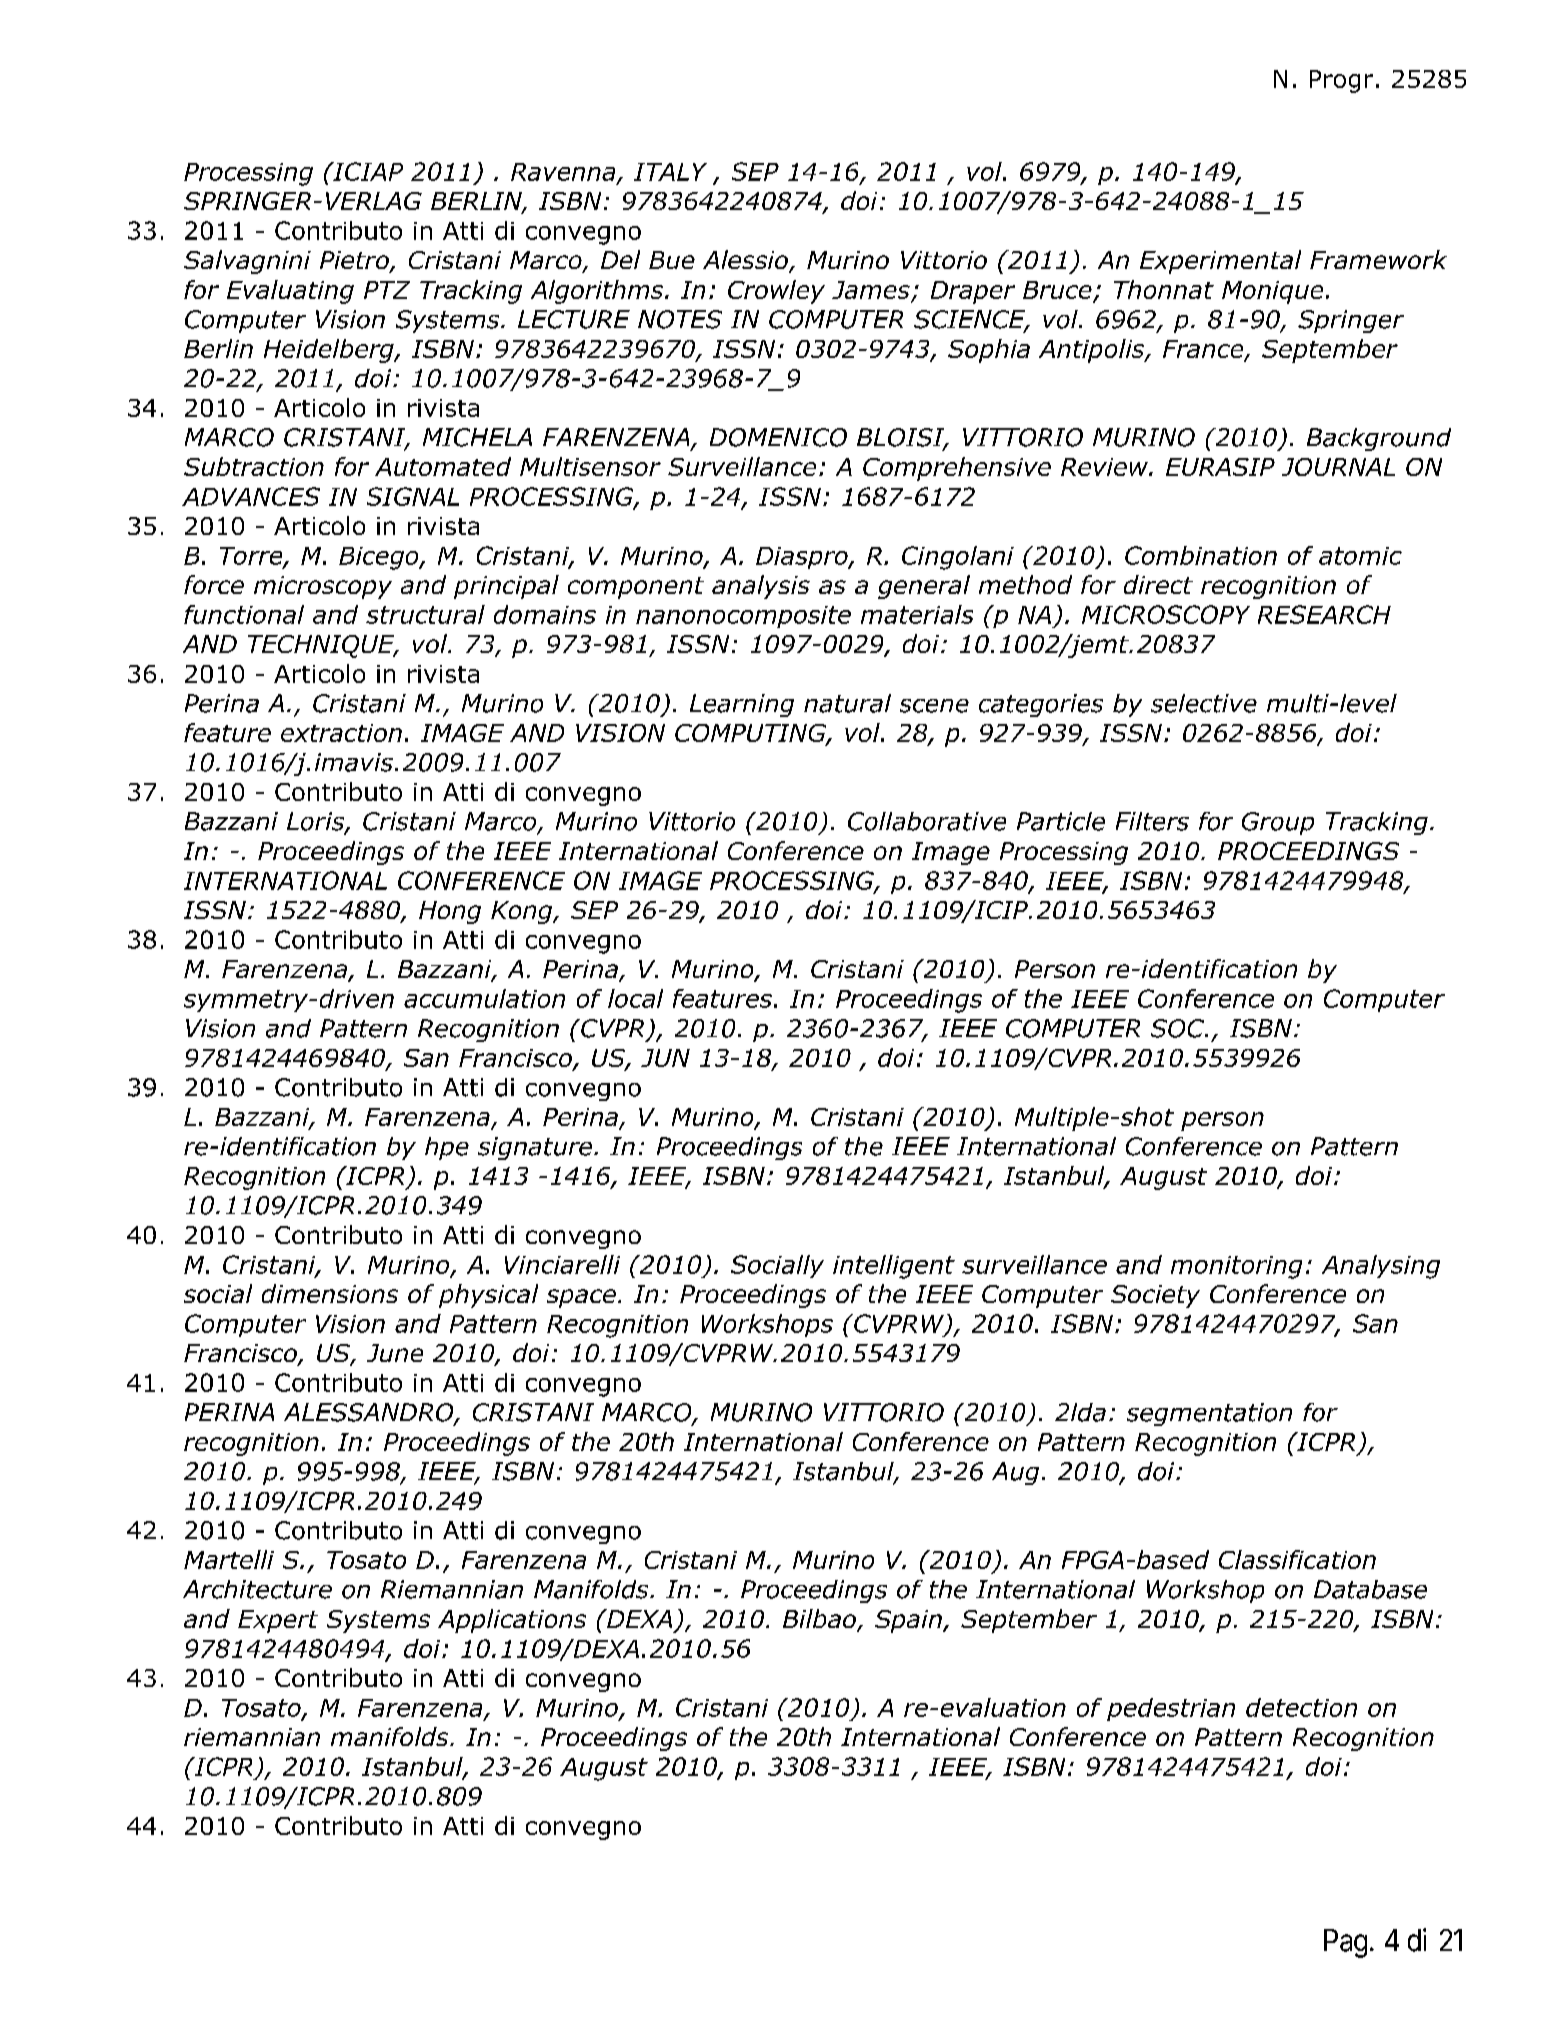  Describe the element at coordinates (278, 1621) in the screenshot. I see `Expert` at that location.
